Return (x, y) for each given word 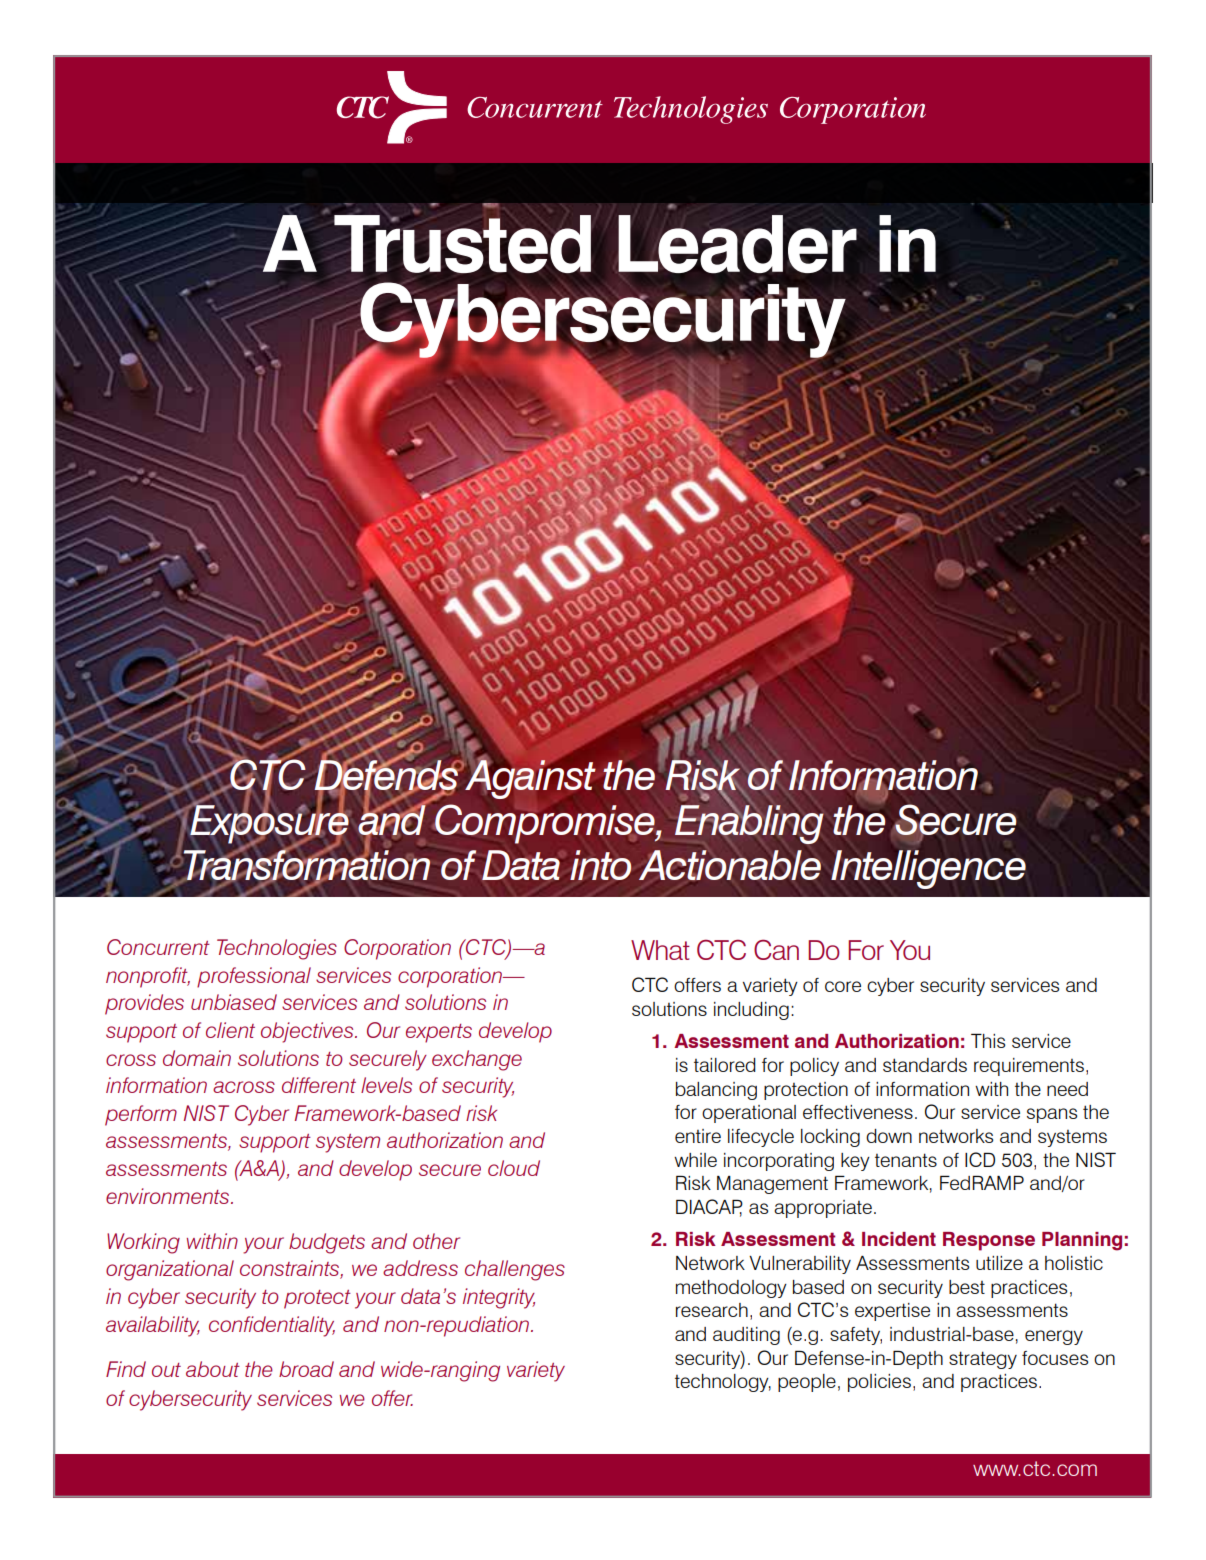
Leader (737, 245)
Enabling (749, 823)
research (712, 1310)
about (213, 1369)
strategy (983, 1360)
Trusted (462, 244)
